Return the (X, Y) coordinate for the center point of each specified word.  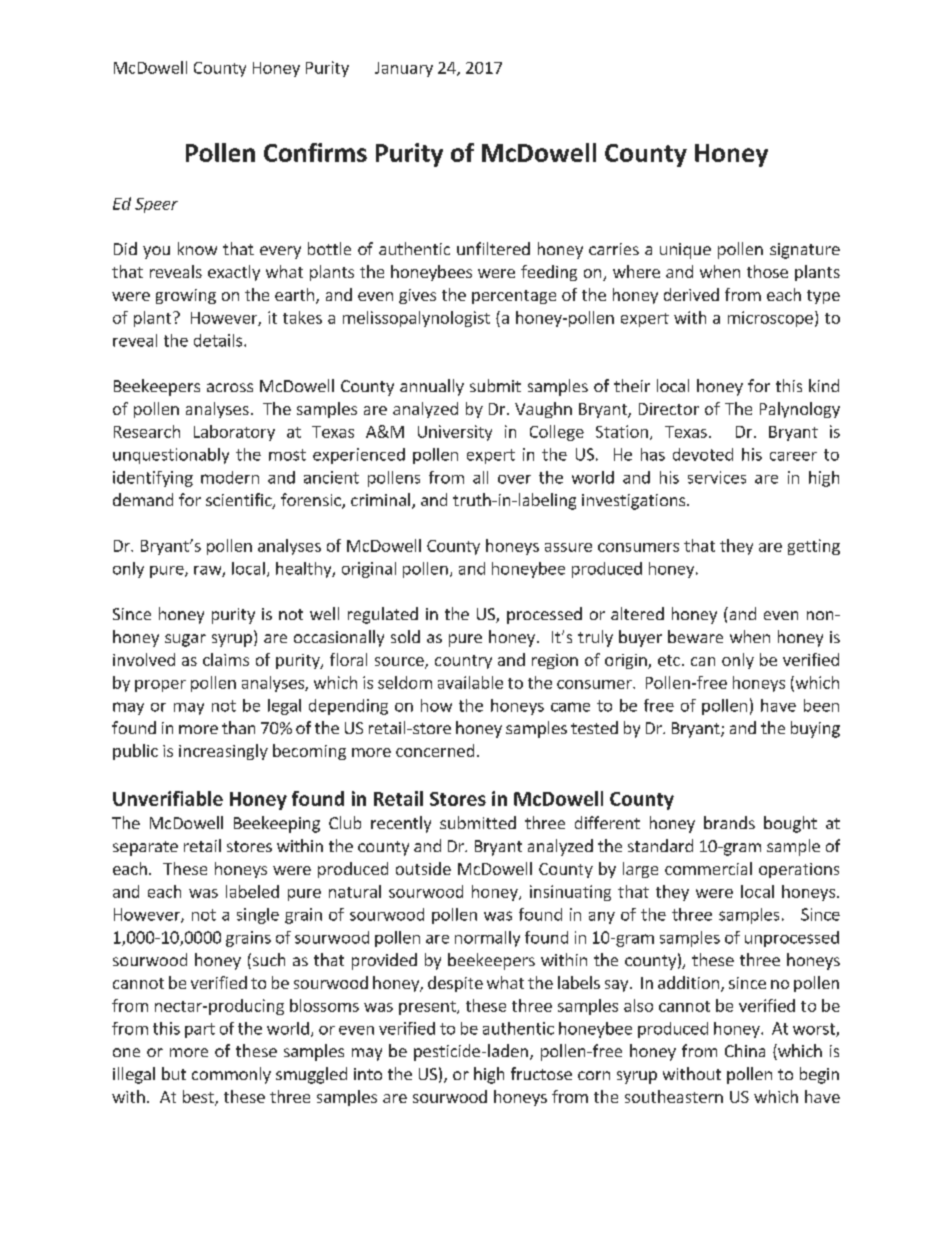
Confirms (315, 152)
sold (405, 636)
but (174, 1073)
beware (695, 636)
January (404, 69)
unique (685, 251)
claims (226, 659)
